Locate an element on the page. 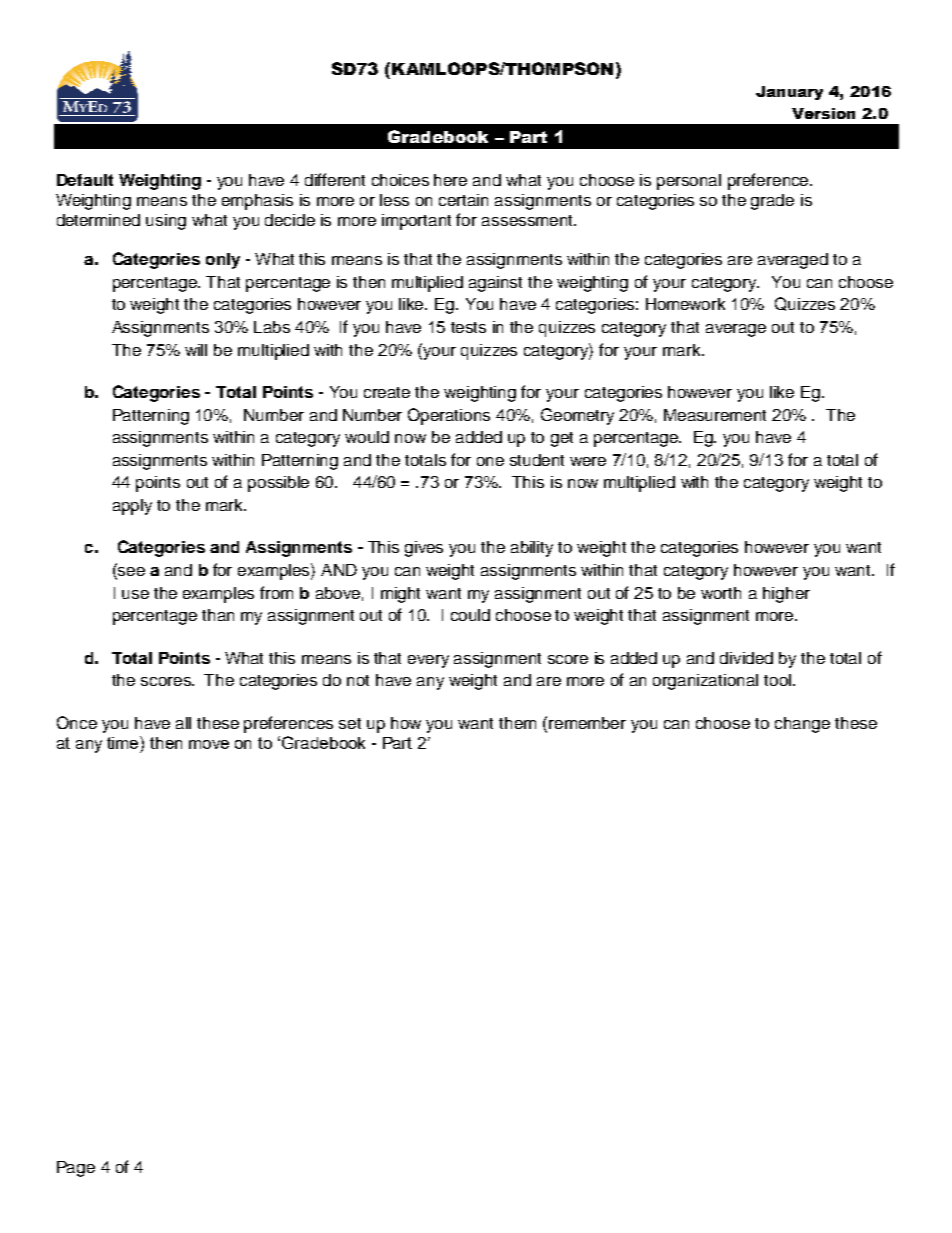 This page has width=952, height=1233. January is located at coordinates (789, 93).
